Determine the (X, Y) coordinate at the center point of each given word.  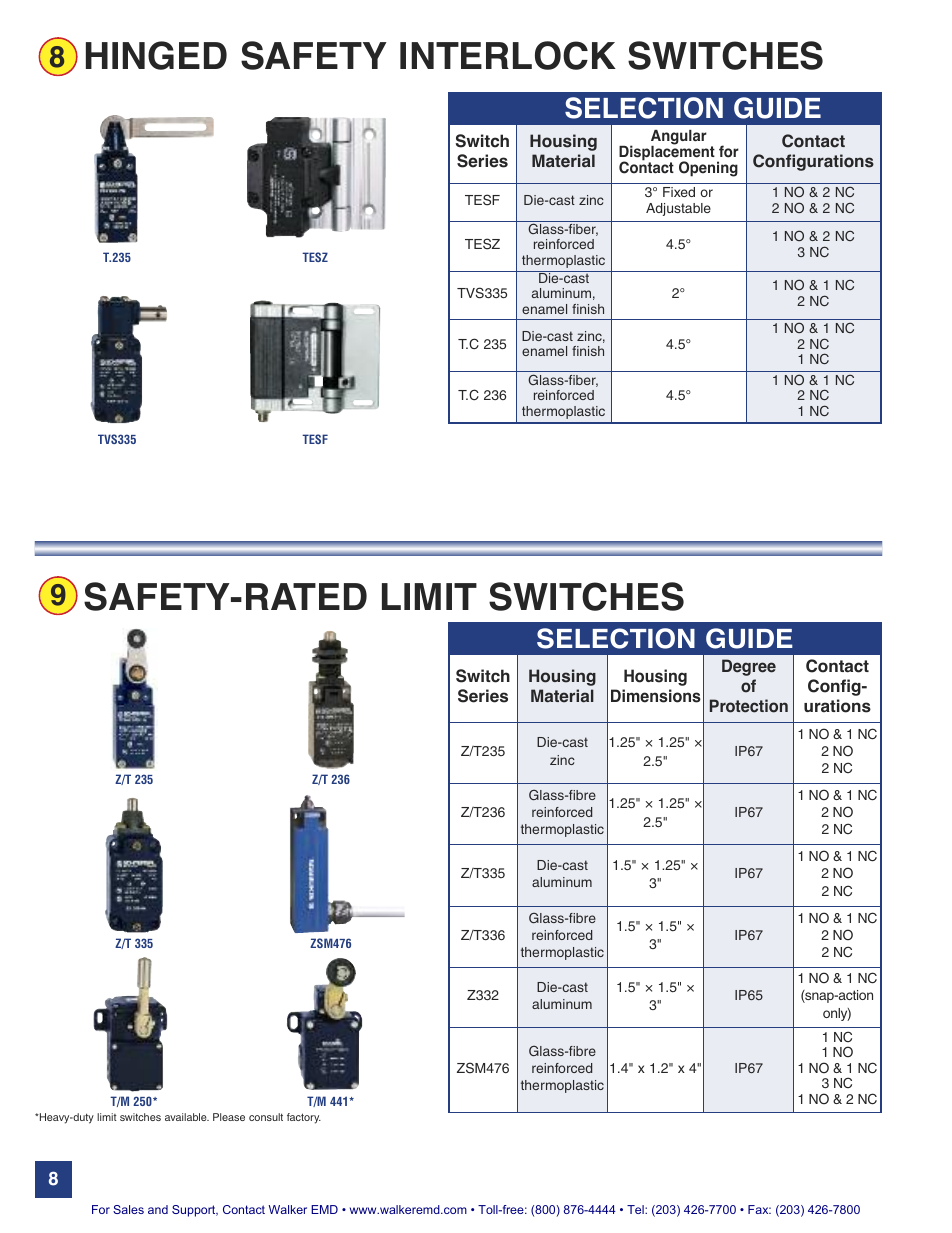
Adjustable (678, 209)
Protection (749, 706)
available (187, 1117)
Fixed (679, 192)
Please (229, 1117)
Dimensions (656, 696)
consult (266, 1117)
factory (304, 1118)
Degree (749, 667)
